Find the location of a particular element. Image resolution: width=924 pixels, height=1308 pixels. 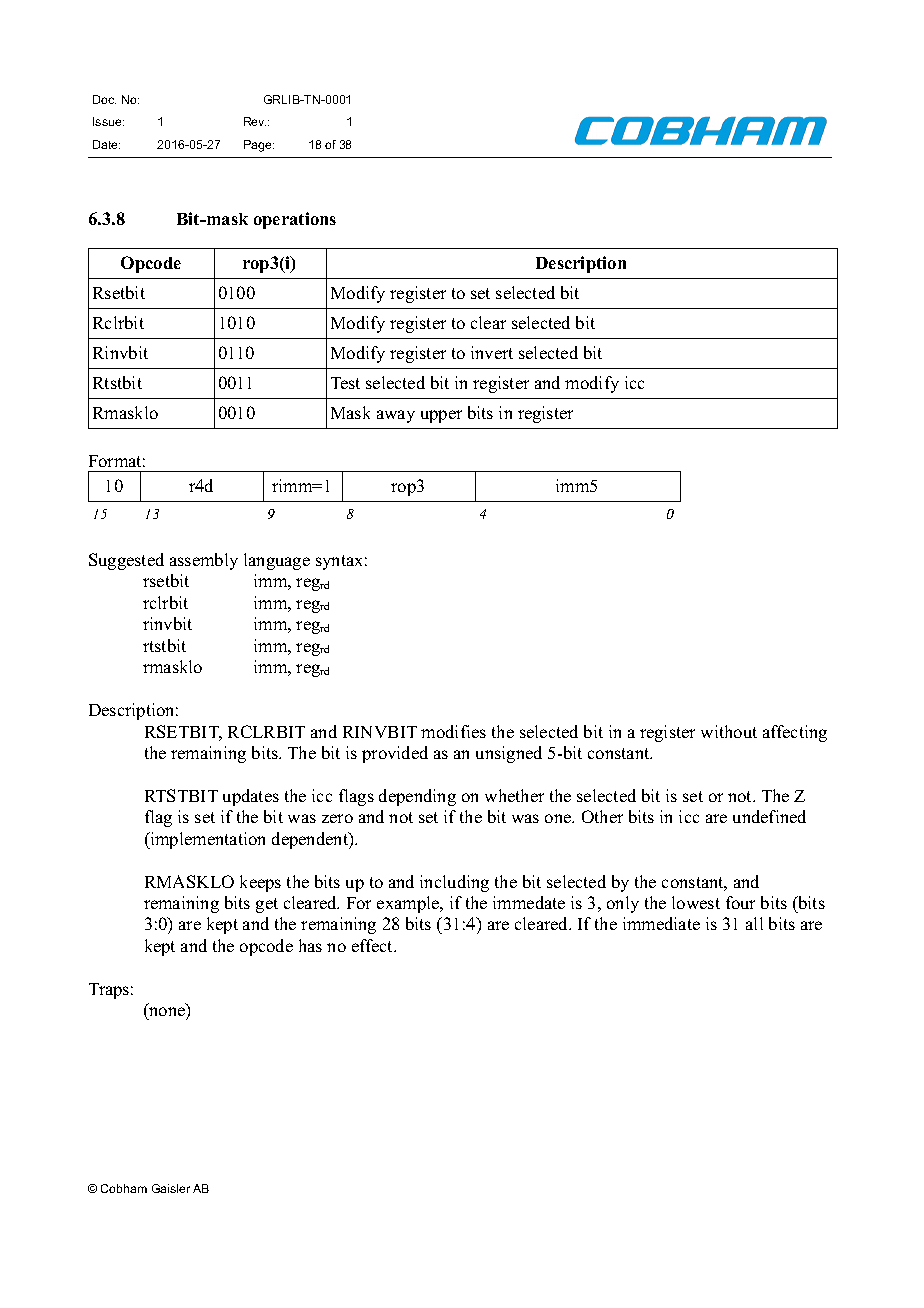

get is located at coordinates (267, 905).
